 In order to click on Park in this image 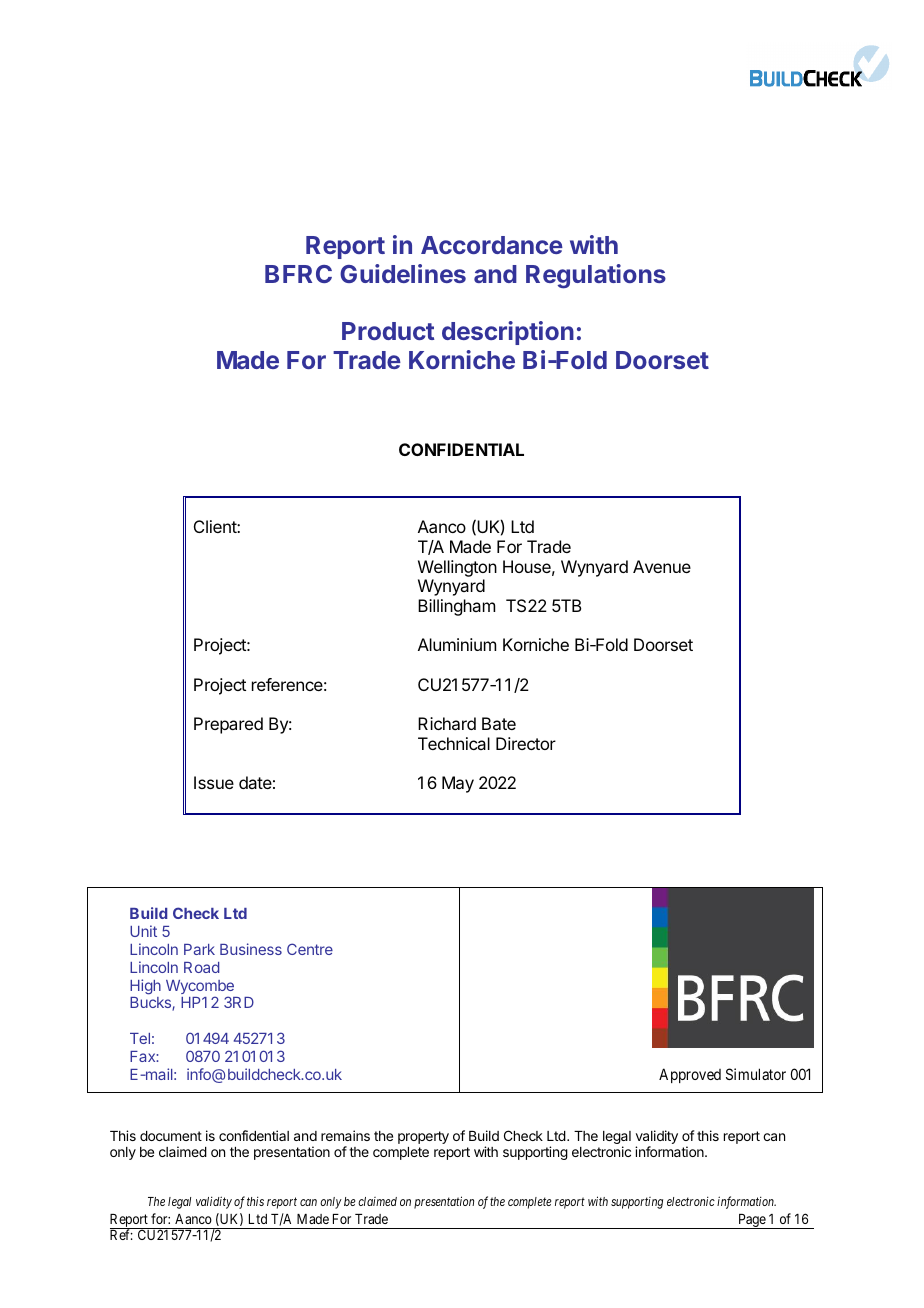, I will do `click(199, 949)`.
